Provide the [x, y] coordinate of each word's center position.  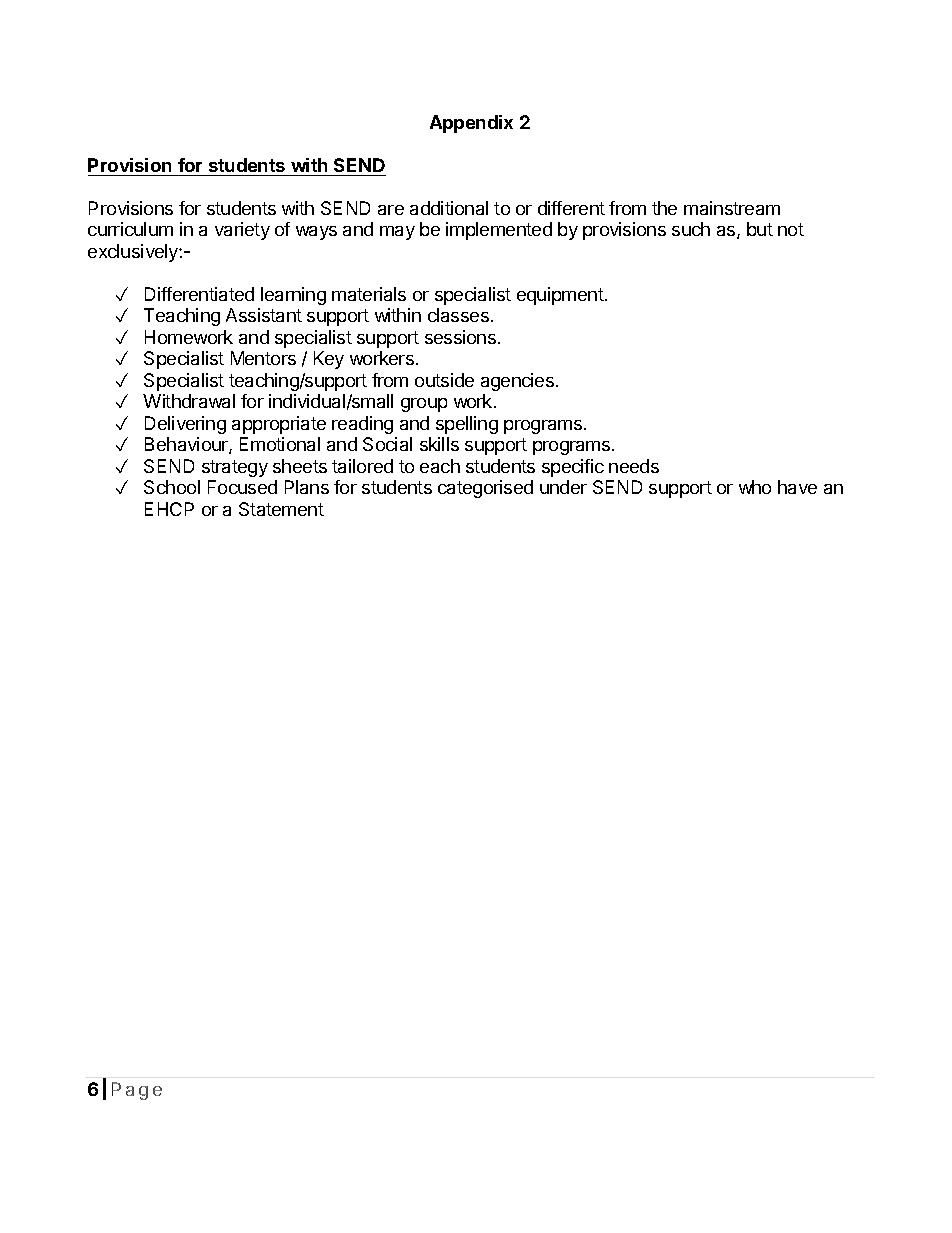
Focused [242, 487]
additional [449, 208]
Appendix [471, 124]
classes [458, 315]
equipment [560, 296]
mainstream [732, 208]
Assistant [264, 315]
